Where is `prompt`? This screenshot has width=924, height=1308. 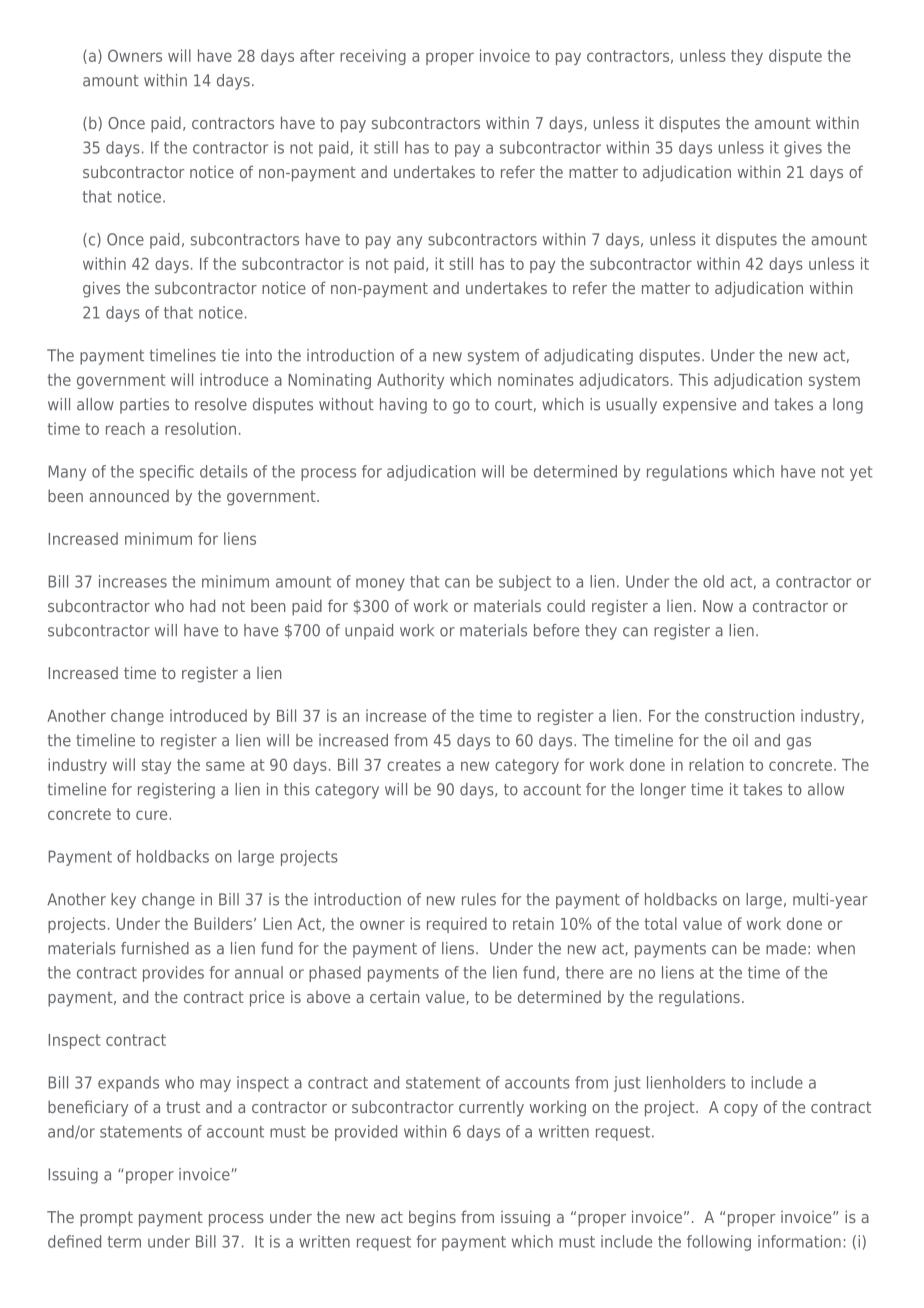
prompt is located at coordinates (106, 1219).
